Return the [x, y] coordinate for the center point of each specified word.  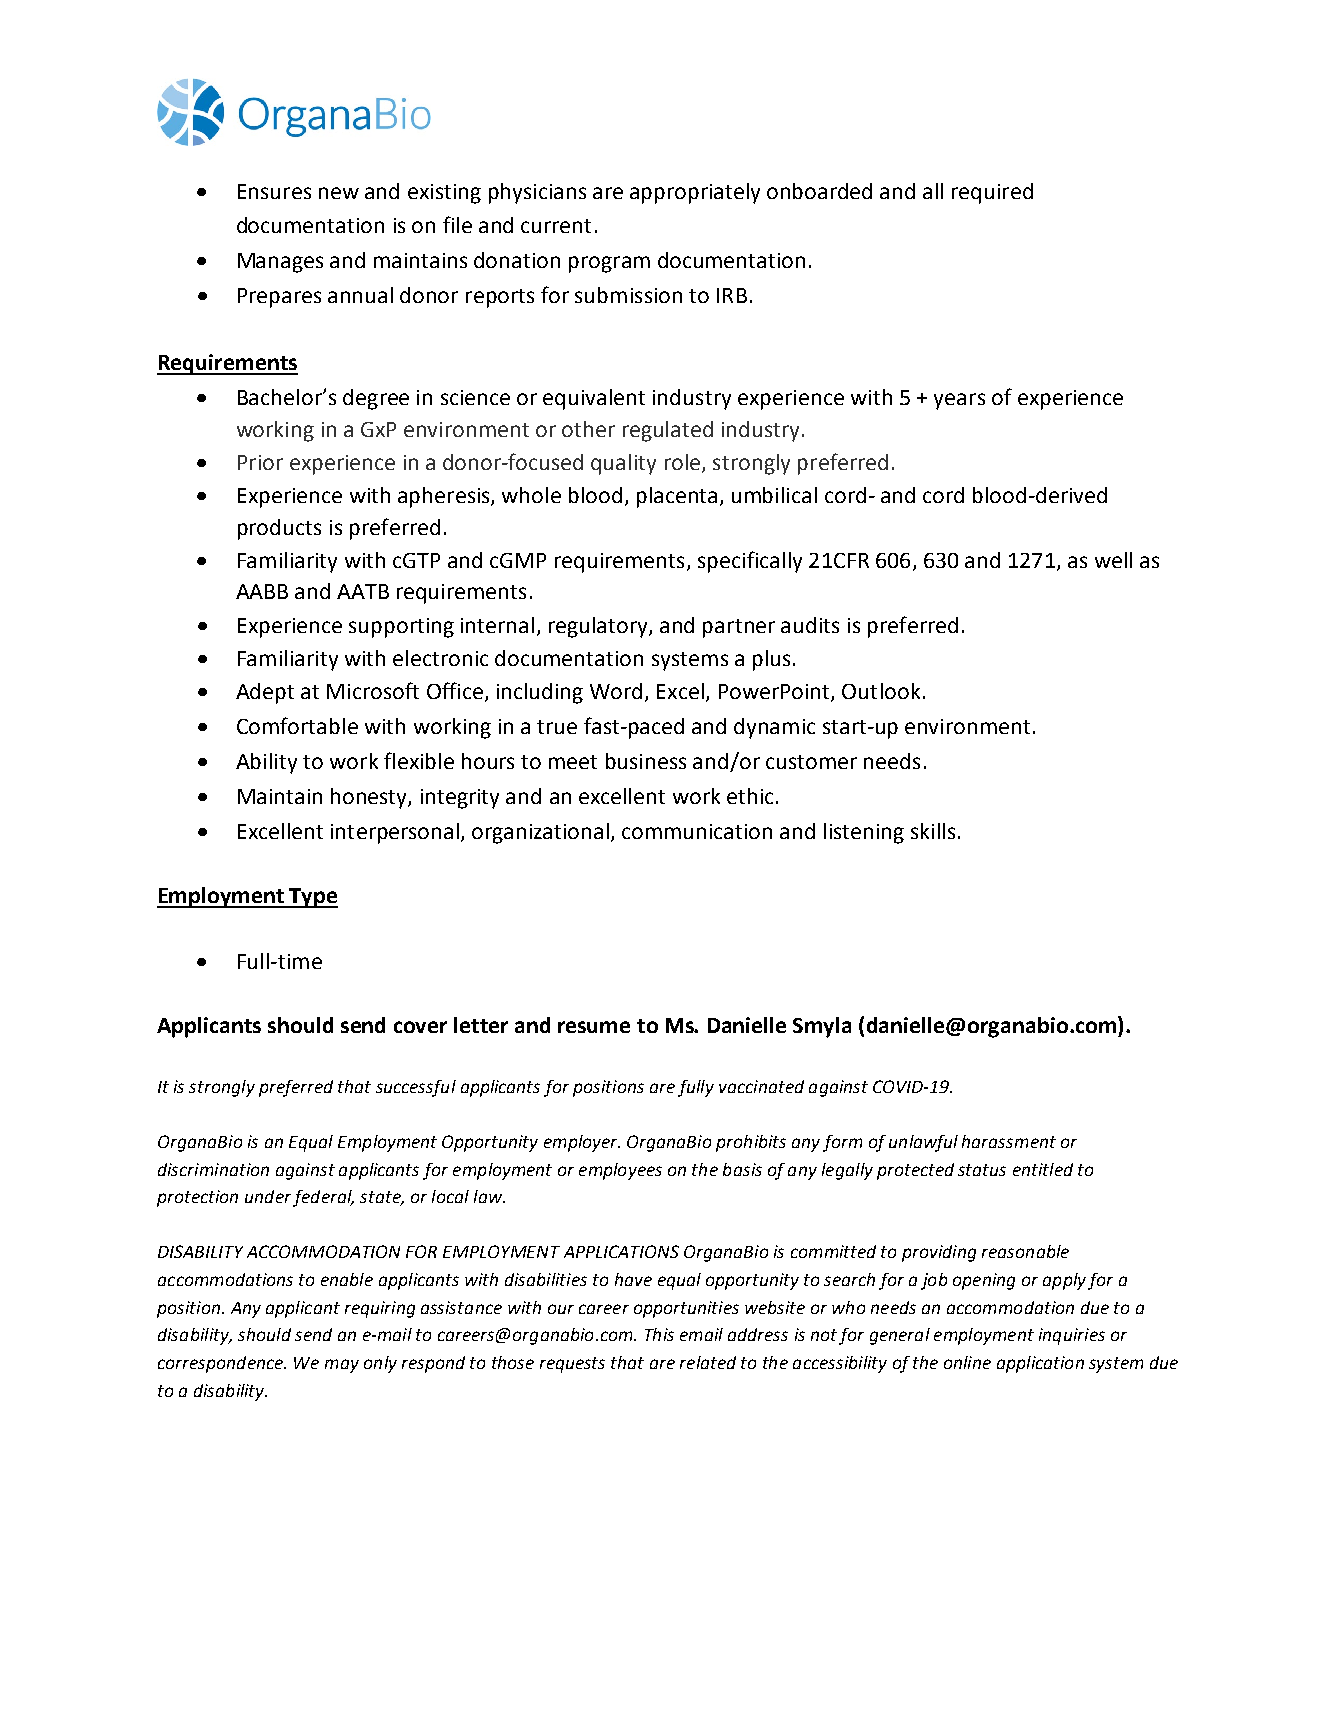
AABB [262, 591]
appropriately [695, 193]
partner [739, 628]
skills [933, 831]
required [992, 193]
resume [594, 1027]
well [1113, 560]
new [339, 193]
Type [313, 898]
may [342, 1366]
